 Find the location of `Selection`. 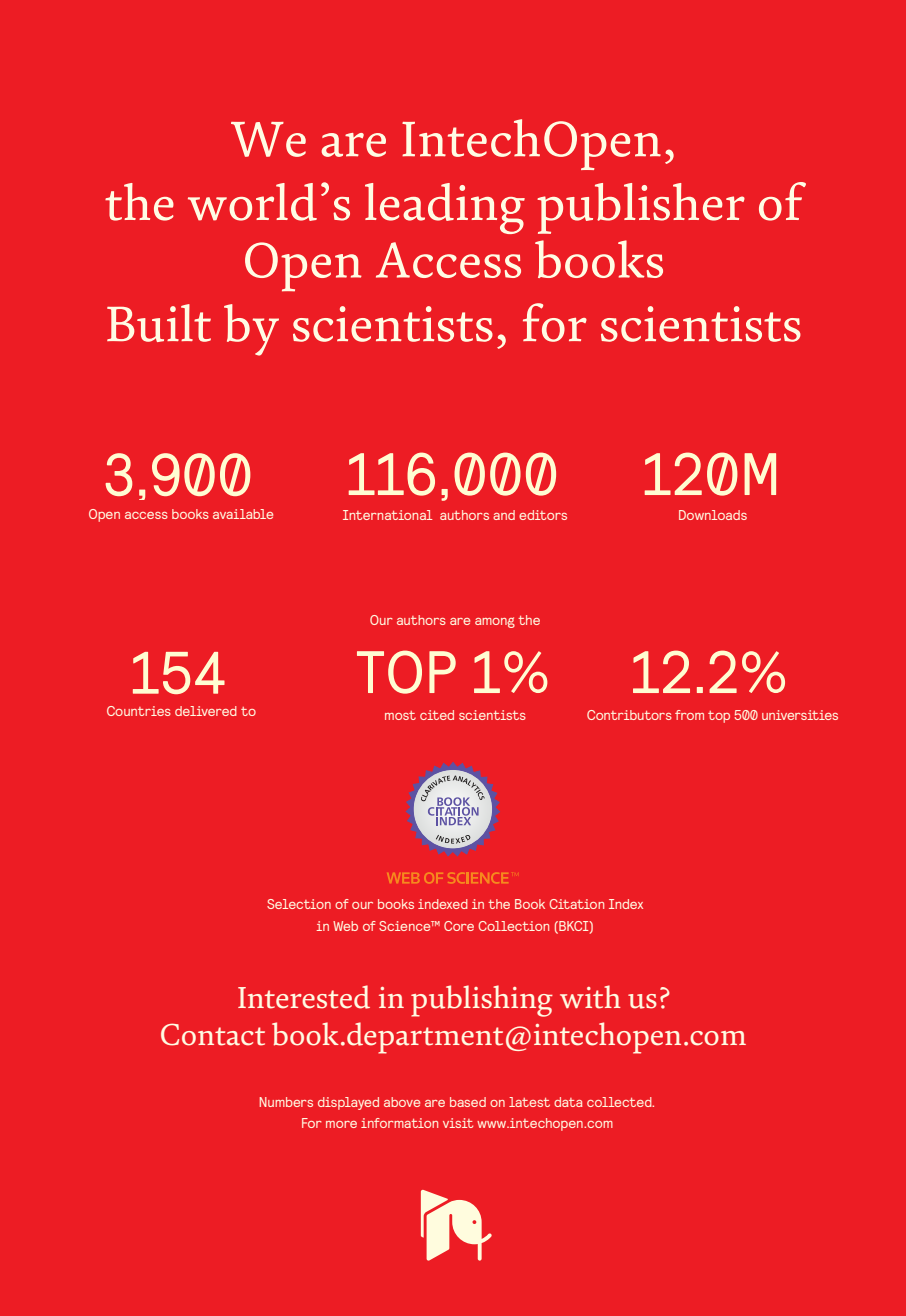

Selection is located at coordinates (299, 904).
